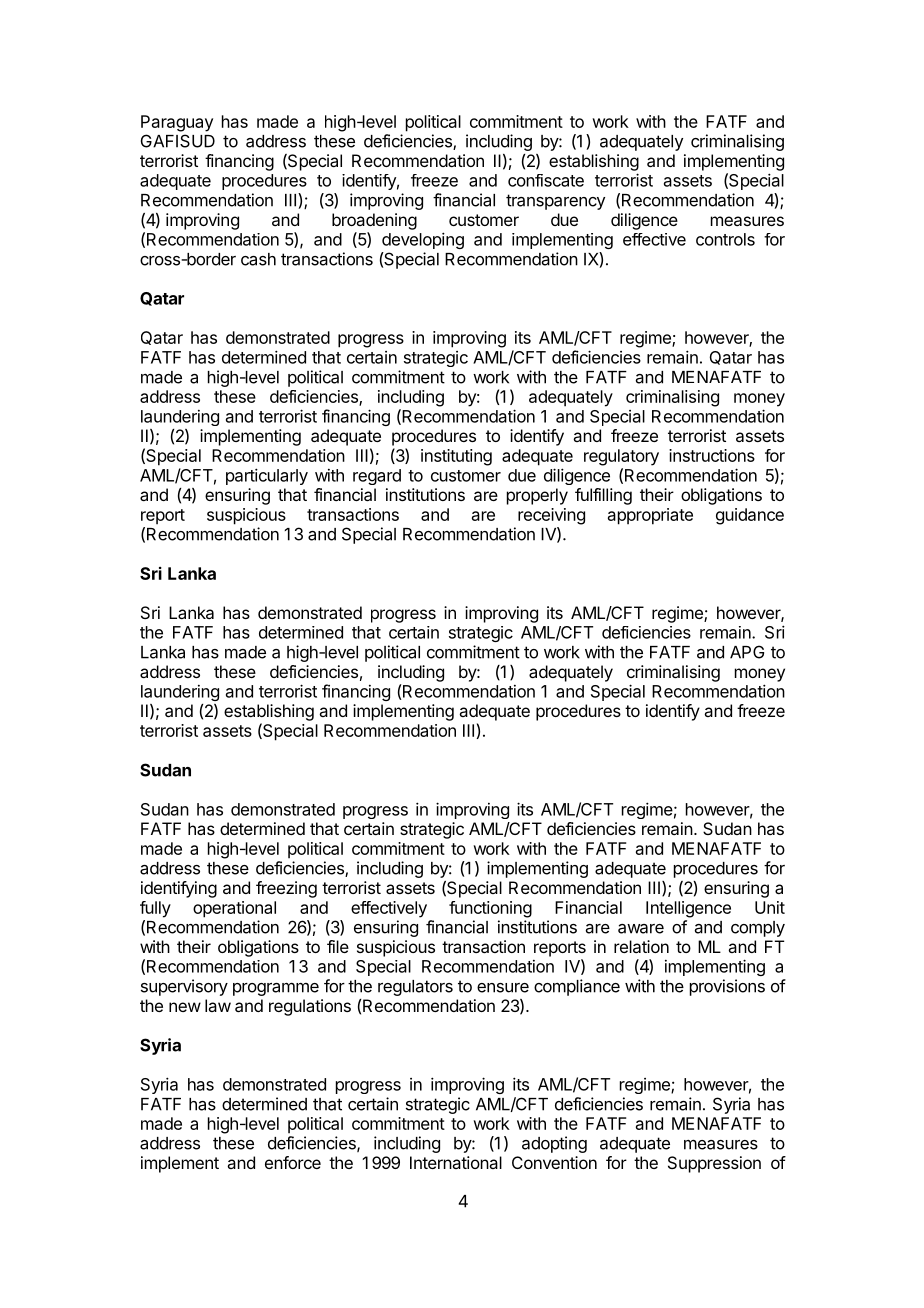 The image size is (924, 1308). What do you see at coordinates (234, 909) in the screenshot?
I see `operational` at bounding box center [234, 909].
